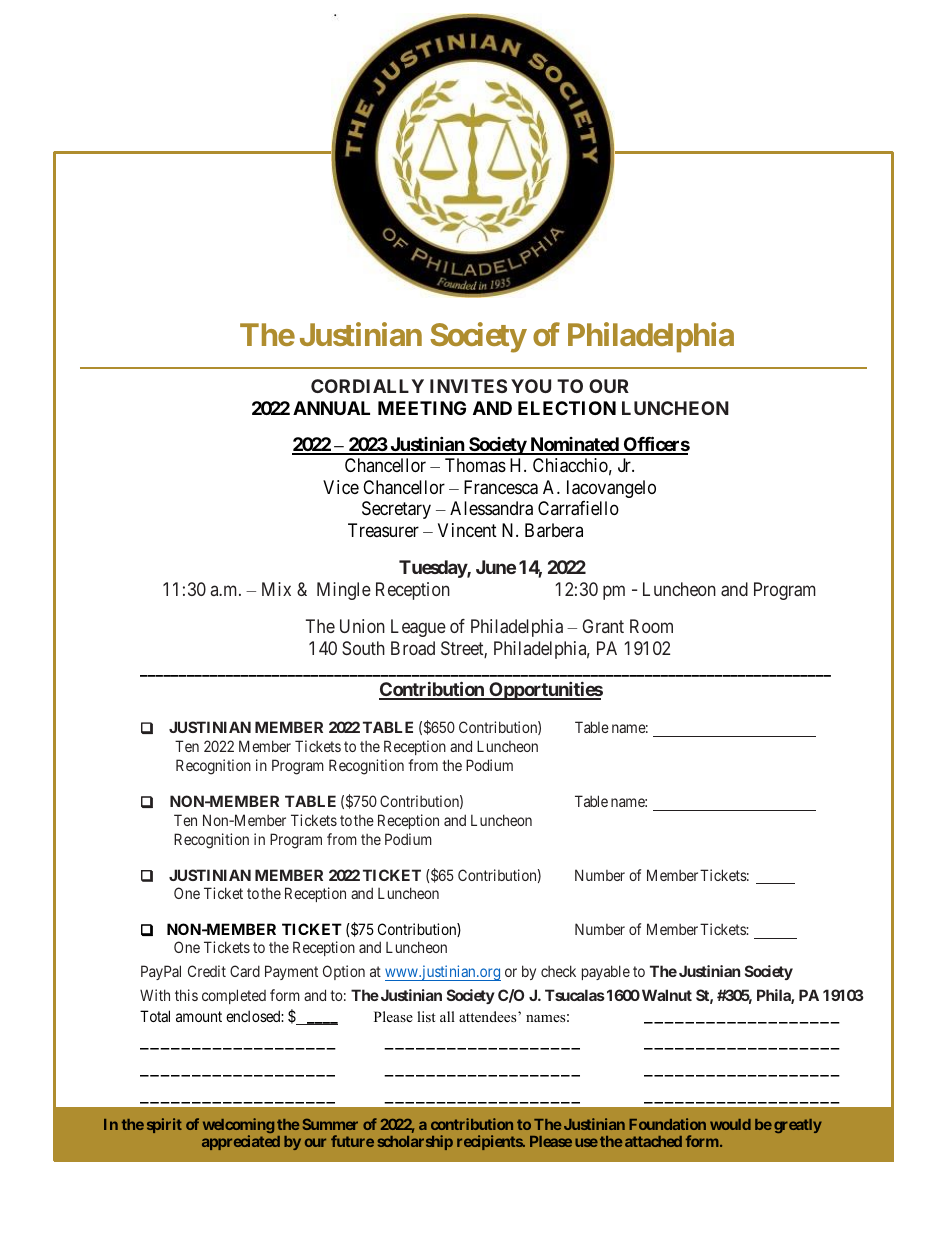 The width and height of the screenshot is (952, 1233). Describe the element at coordinates (276, 589) in the screenshot. I see `Mix` at that location.
